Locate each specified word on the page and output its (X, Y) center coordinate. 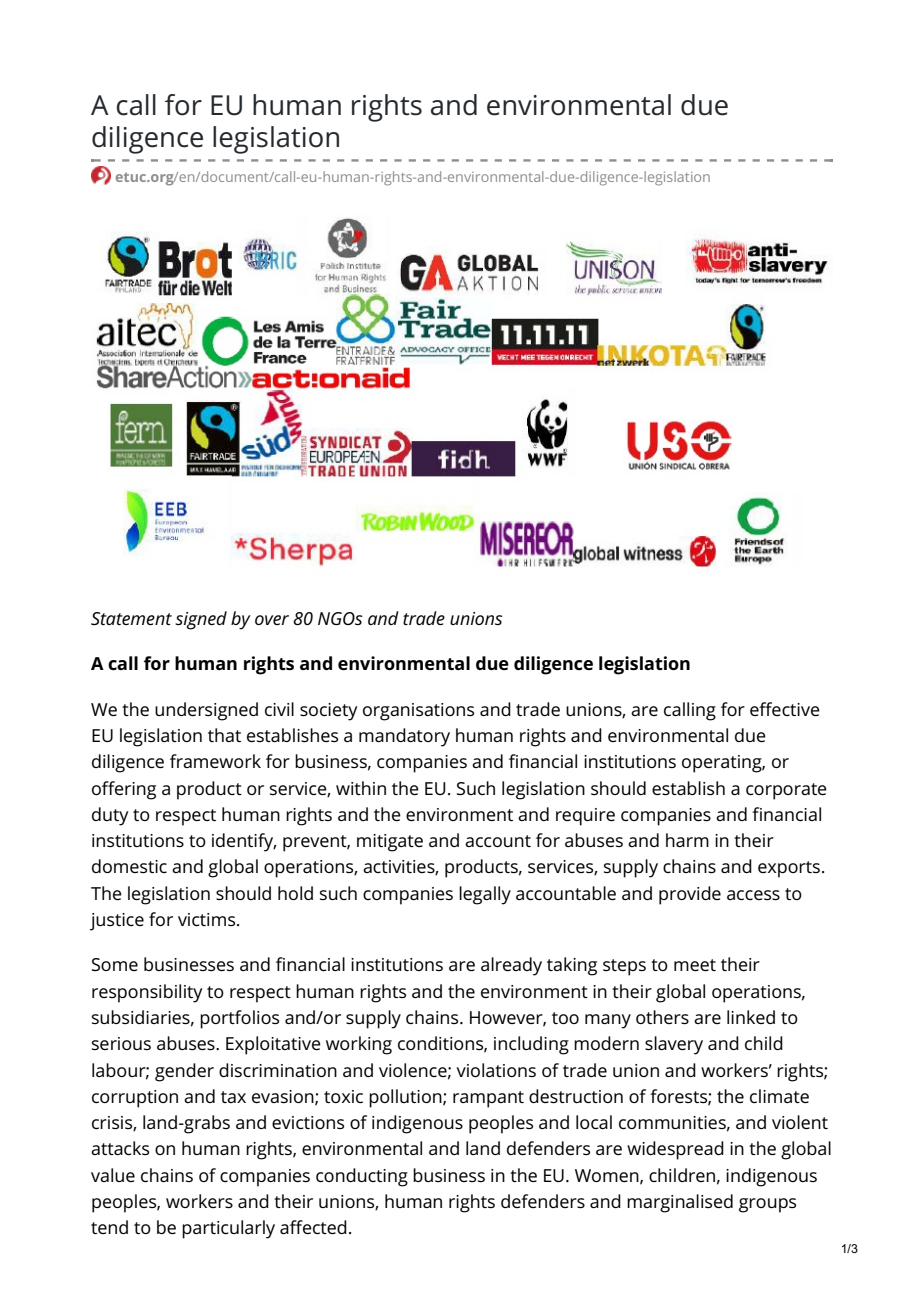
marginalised (680, 1203)
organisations (418, 712)
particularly (228, 1229)
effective (785, 709)
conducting (362, 1177)
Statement (131, 618)
